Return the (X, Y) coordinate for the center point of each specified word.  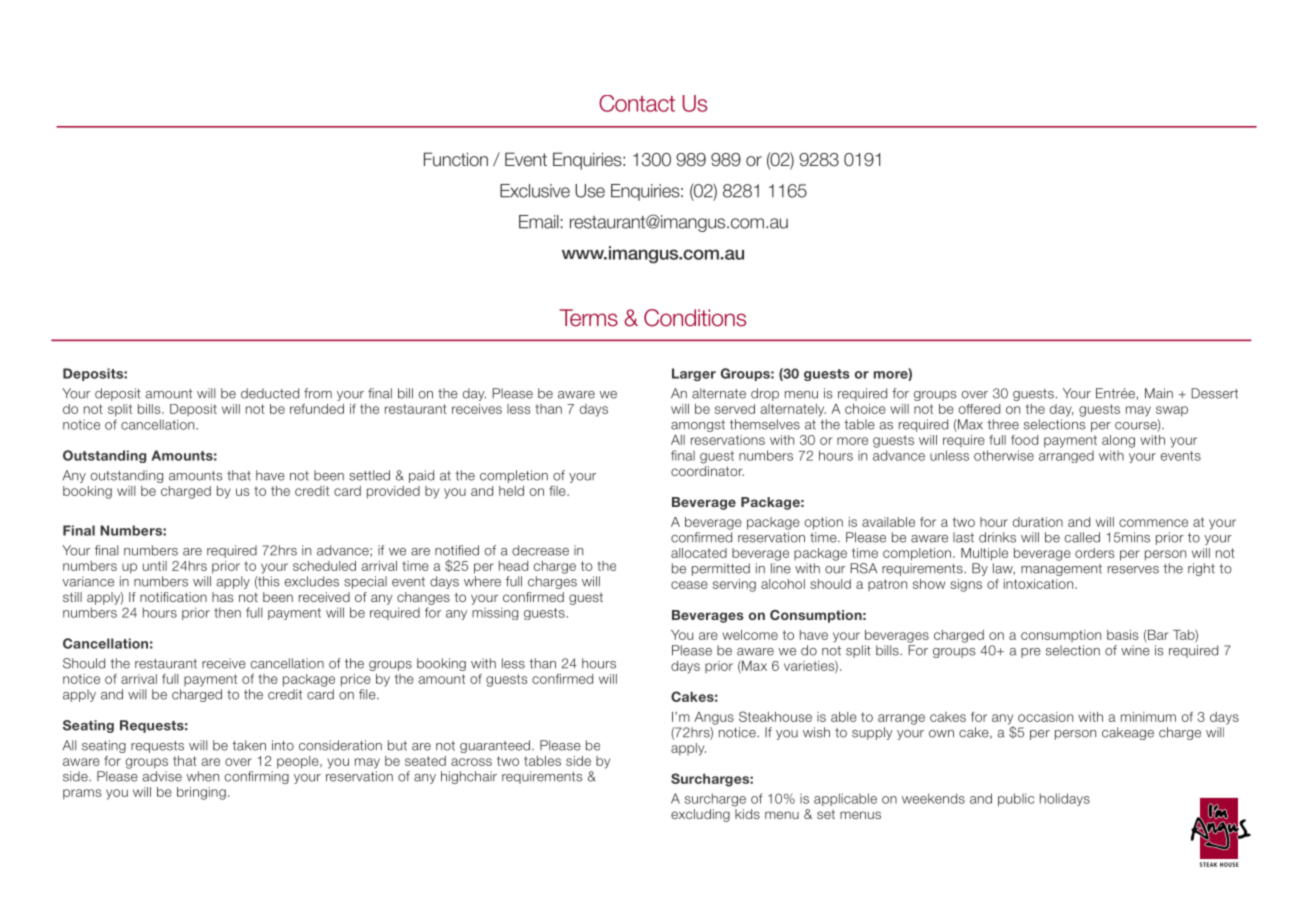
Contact (637, 103)
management (1061, 570)
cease (689, 585)
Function (456, 159)
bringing (201, 793)
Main (1159, 393)
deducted (270, 393)
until (155, 566)
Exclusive (535, 191)
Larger (694, 374)
